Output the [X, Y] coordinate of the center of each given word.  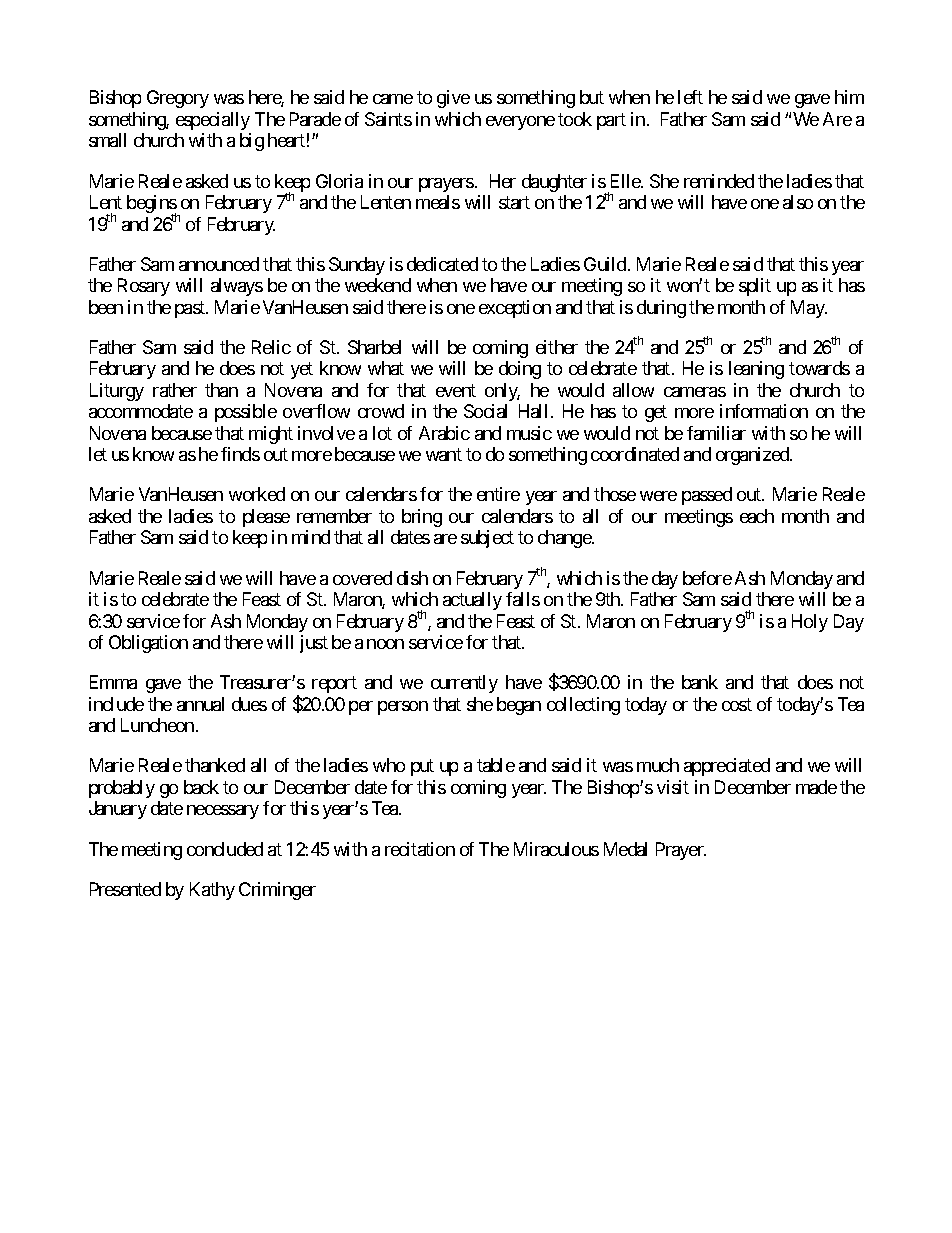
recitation [420, 849]
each [757, 516]
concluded [225, 849]
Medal [625, 849]
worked [257, 494]
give [453, 99]
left [690, 97]
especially [213, 121]
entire [498, 494]
